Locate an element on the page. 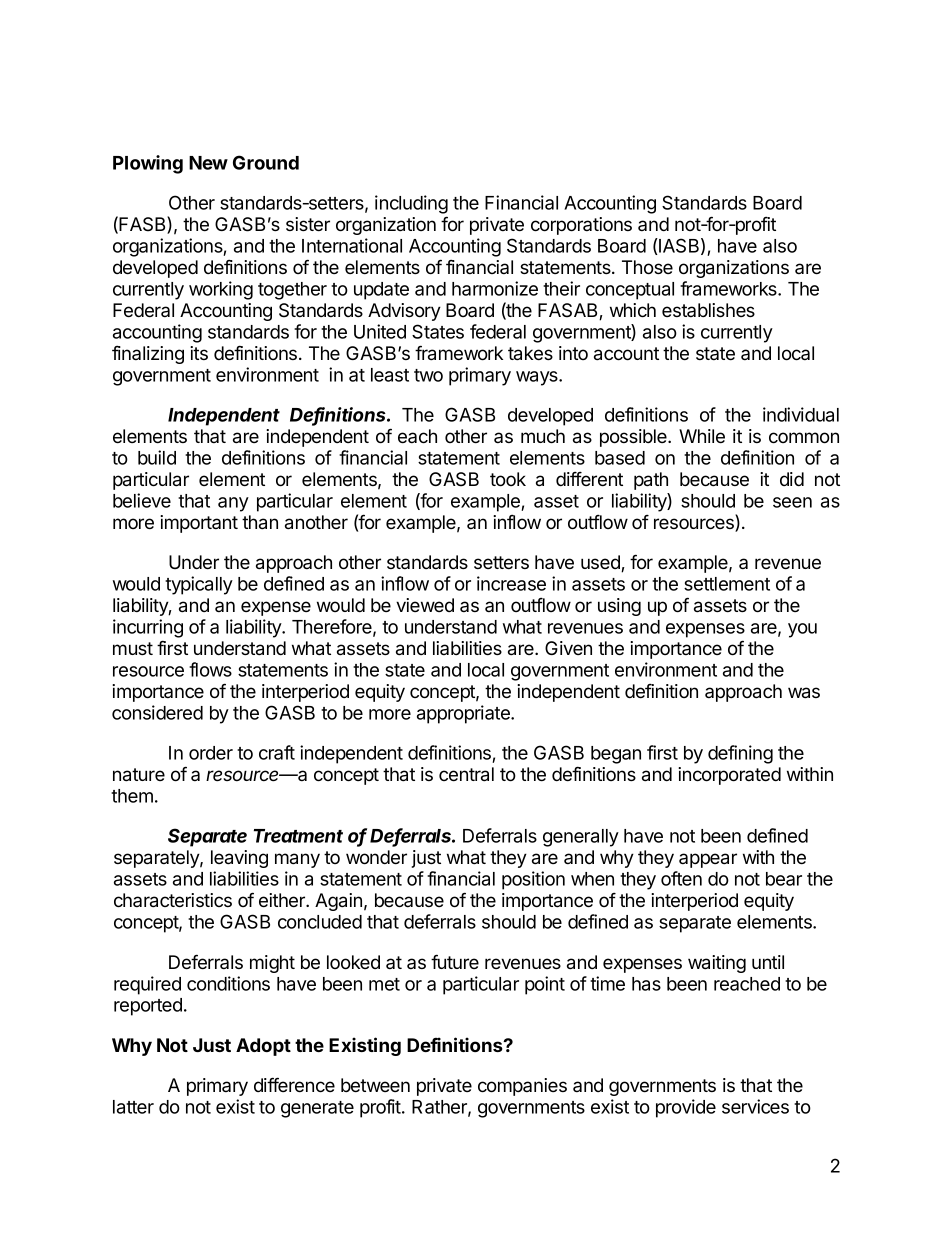 The width and height of the page is (952, 1233). settlement is located at coordinates (727, 584).
